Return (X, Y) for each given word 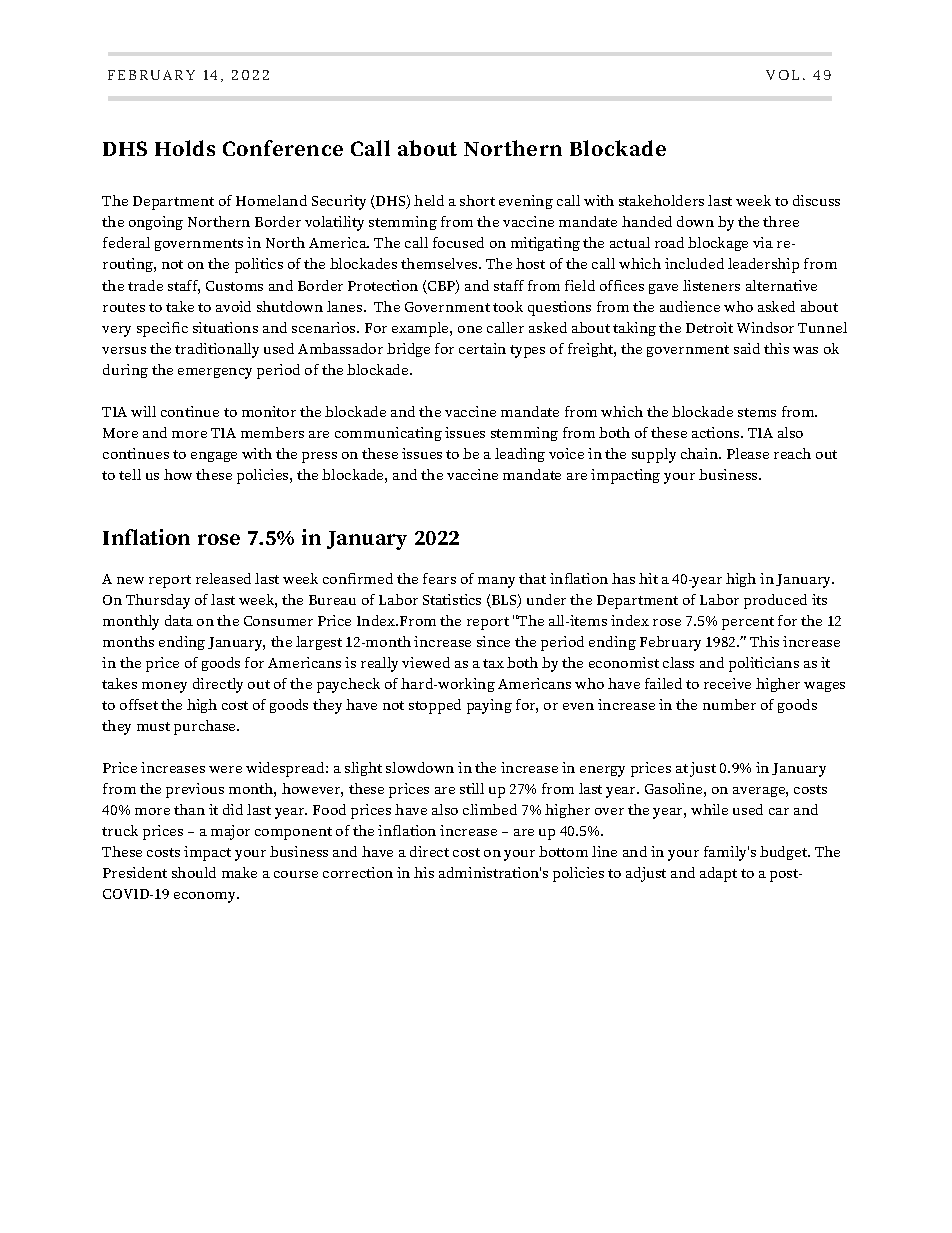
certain (482, 348)
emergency (215, 373)
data (179, 620)
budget (785, 853)
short (477, 200)
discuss (816, 200)
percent (748, 623)
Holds (185, 148)
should (194, 872)
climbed (490, 809)
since (493, 641)
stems (757, 412)
